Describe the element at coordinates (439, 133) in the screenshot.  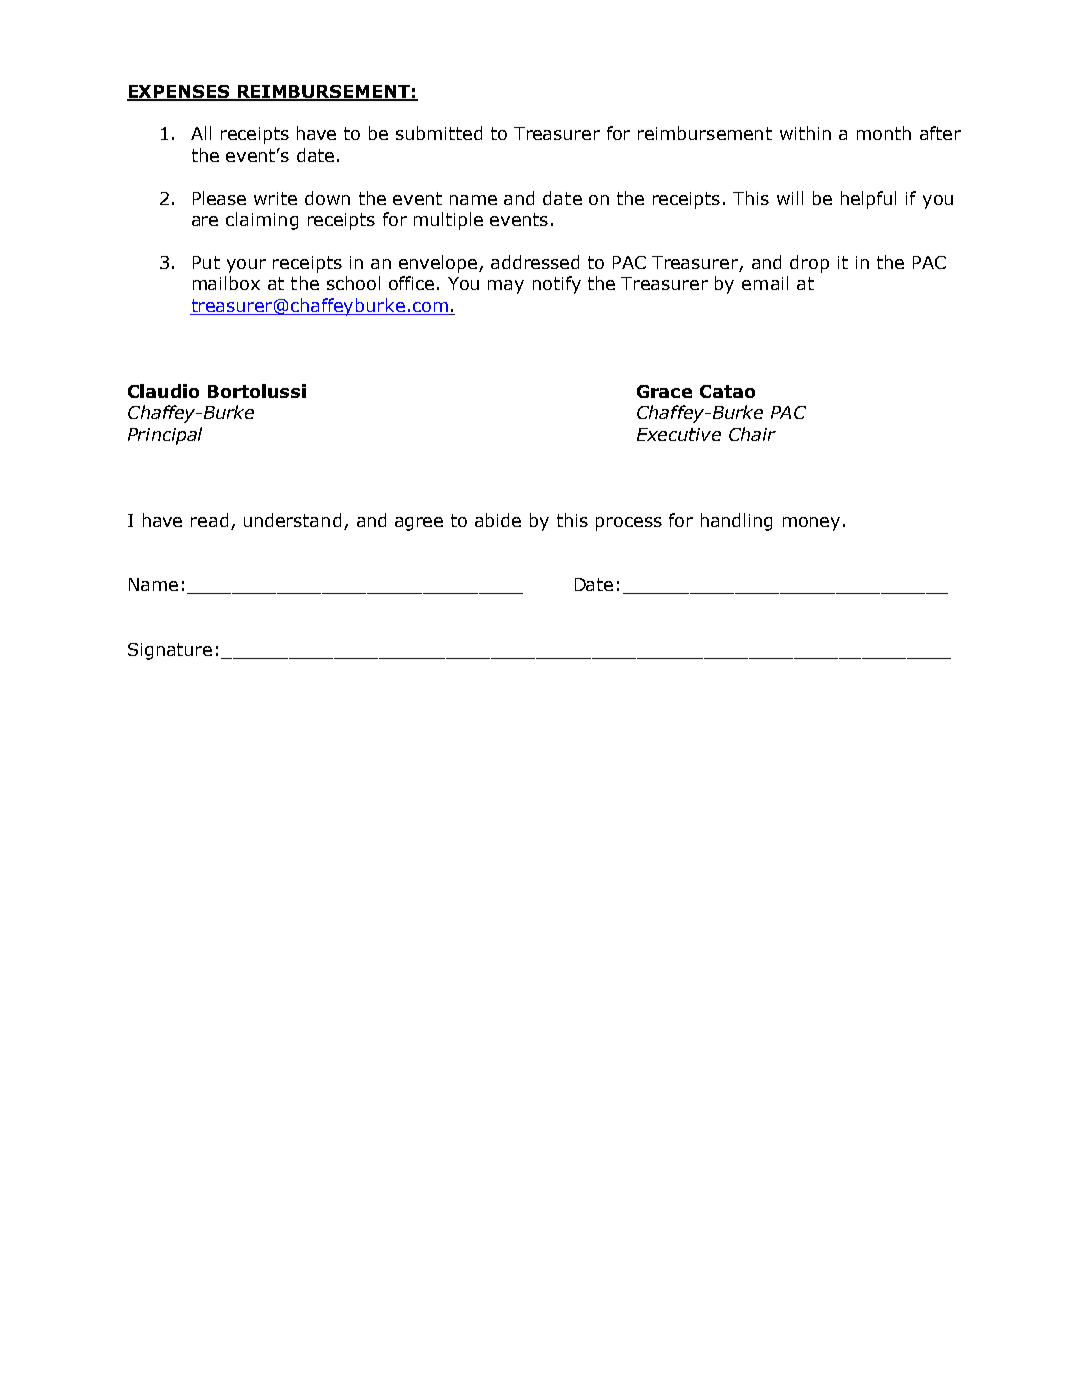
I see `submitted` at that location.
